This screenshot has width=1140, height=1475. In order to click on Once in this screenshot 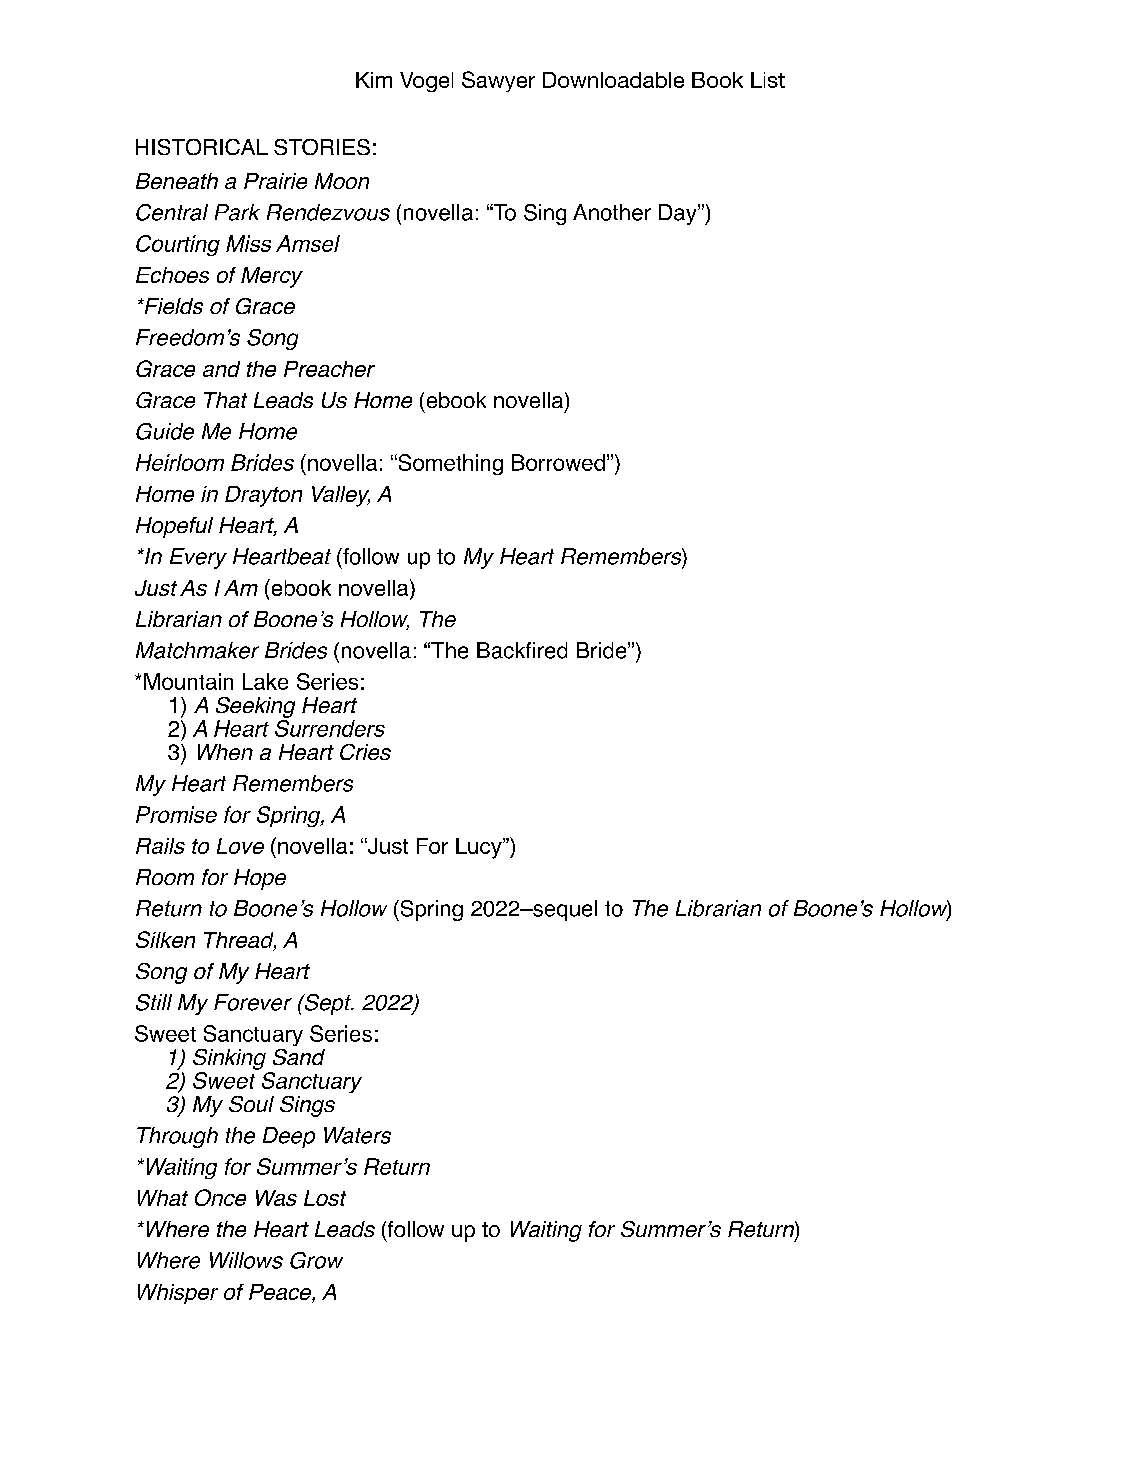, I will do `click(220, 1197)`.
